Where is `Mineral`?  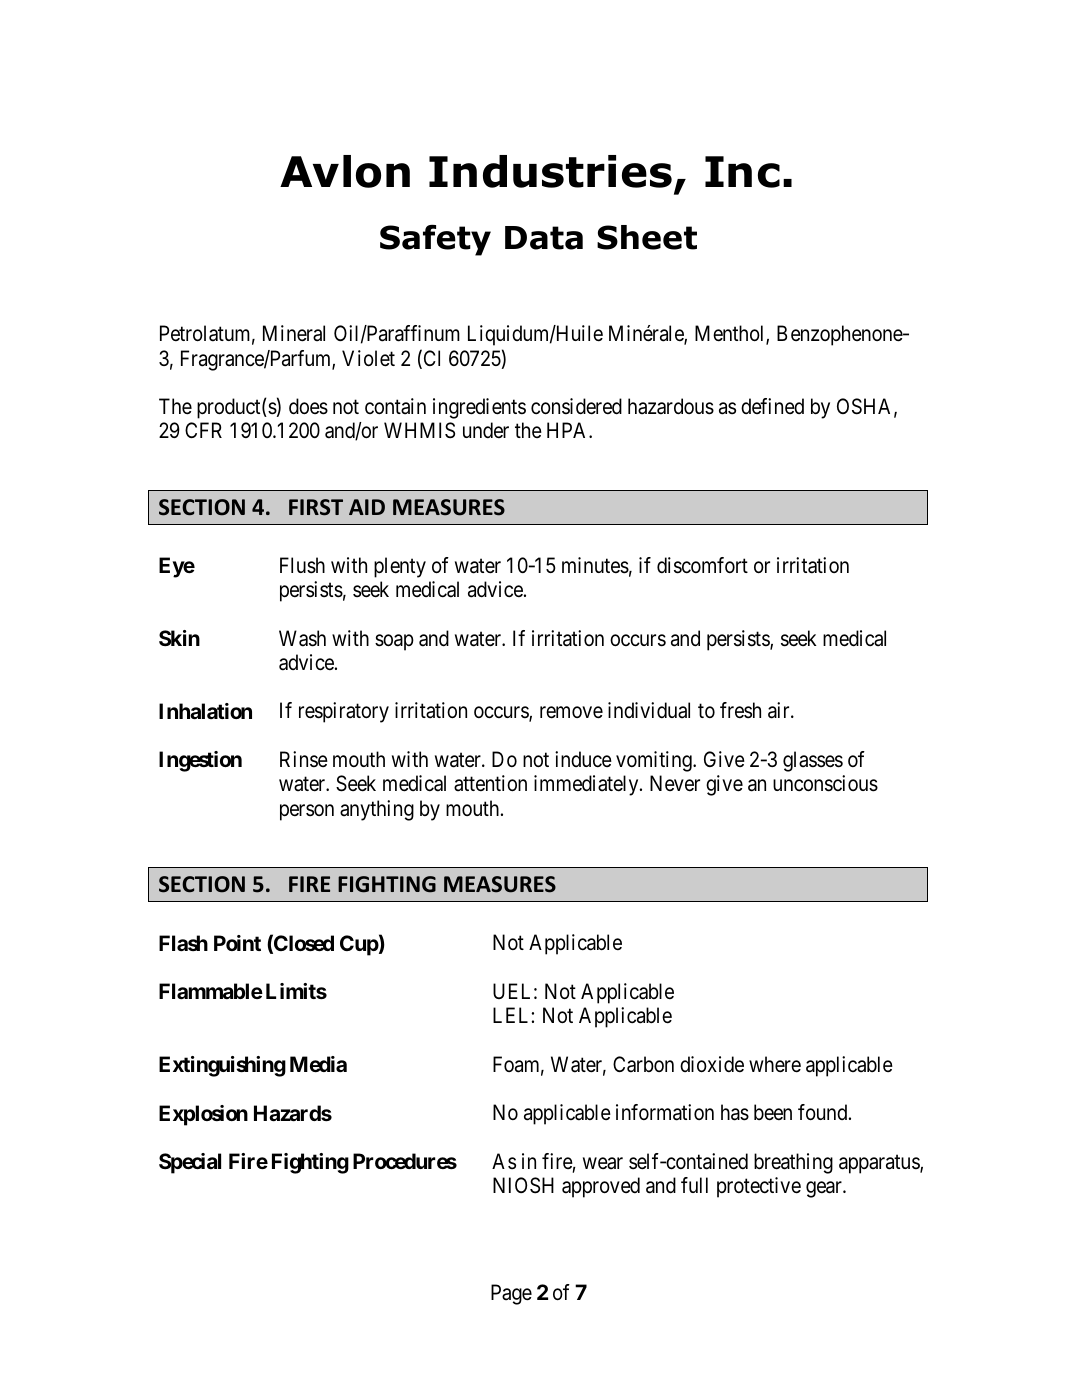
Mineral is located at coordinates (294, 333).
